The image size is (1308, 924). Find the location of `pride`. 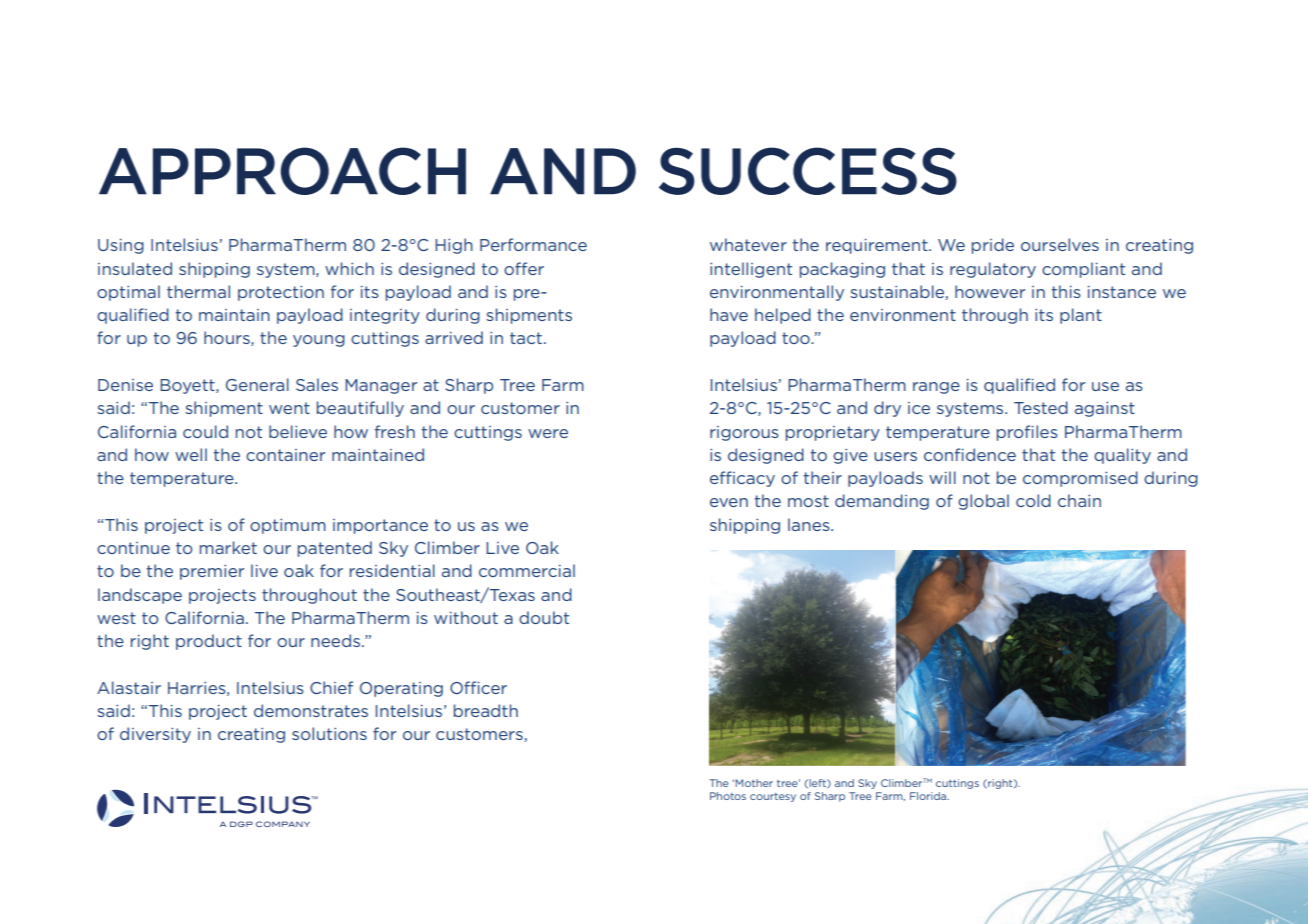

pride is located at coordinates (993, 246).
